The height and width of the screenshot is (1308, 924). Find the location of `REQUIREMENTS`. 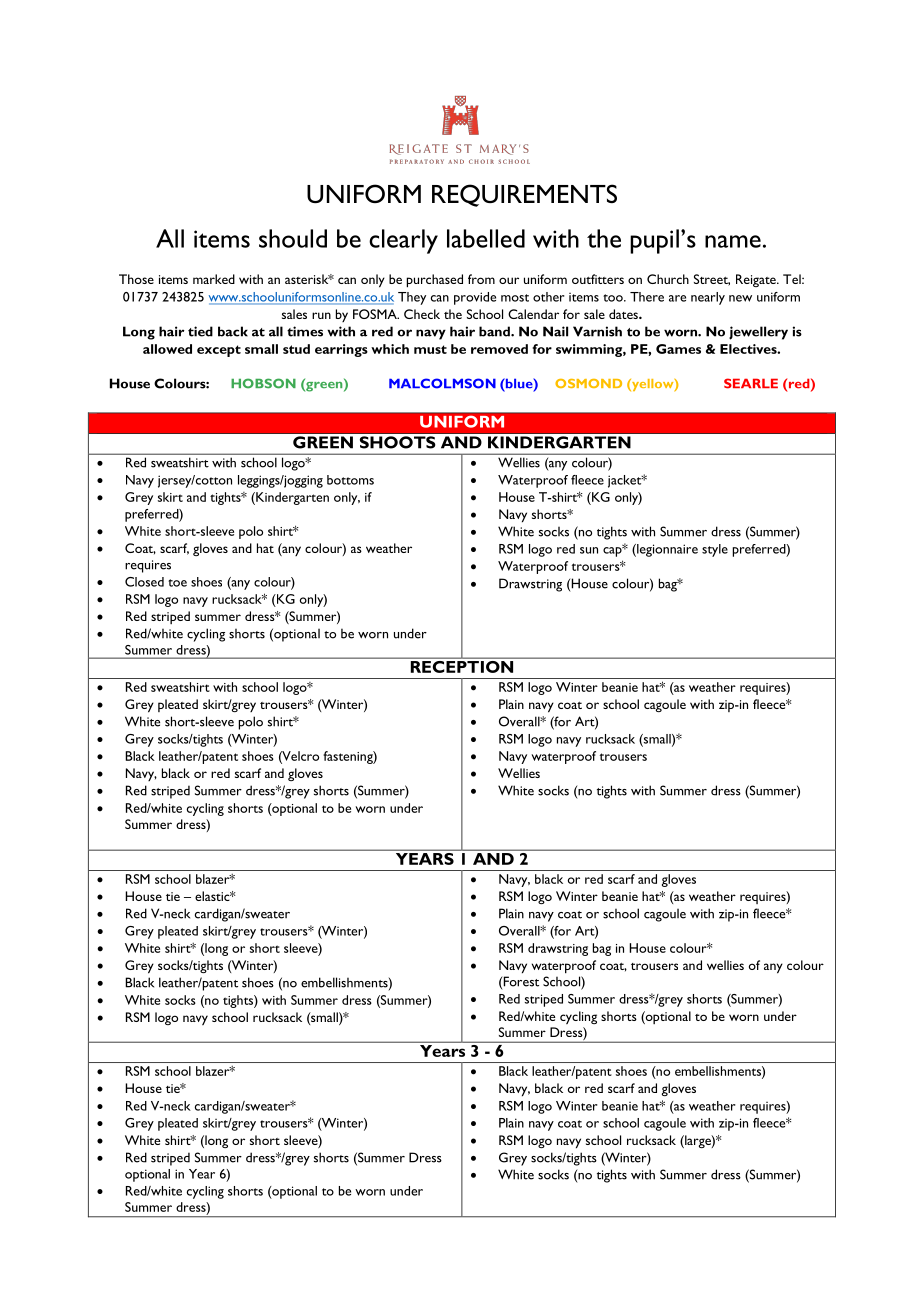

REQUIREMENTS is located at coordinates (524, 195).
